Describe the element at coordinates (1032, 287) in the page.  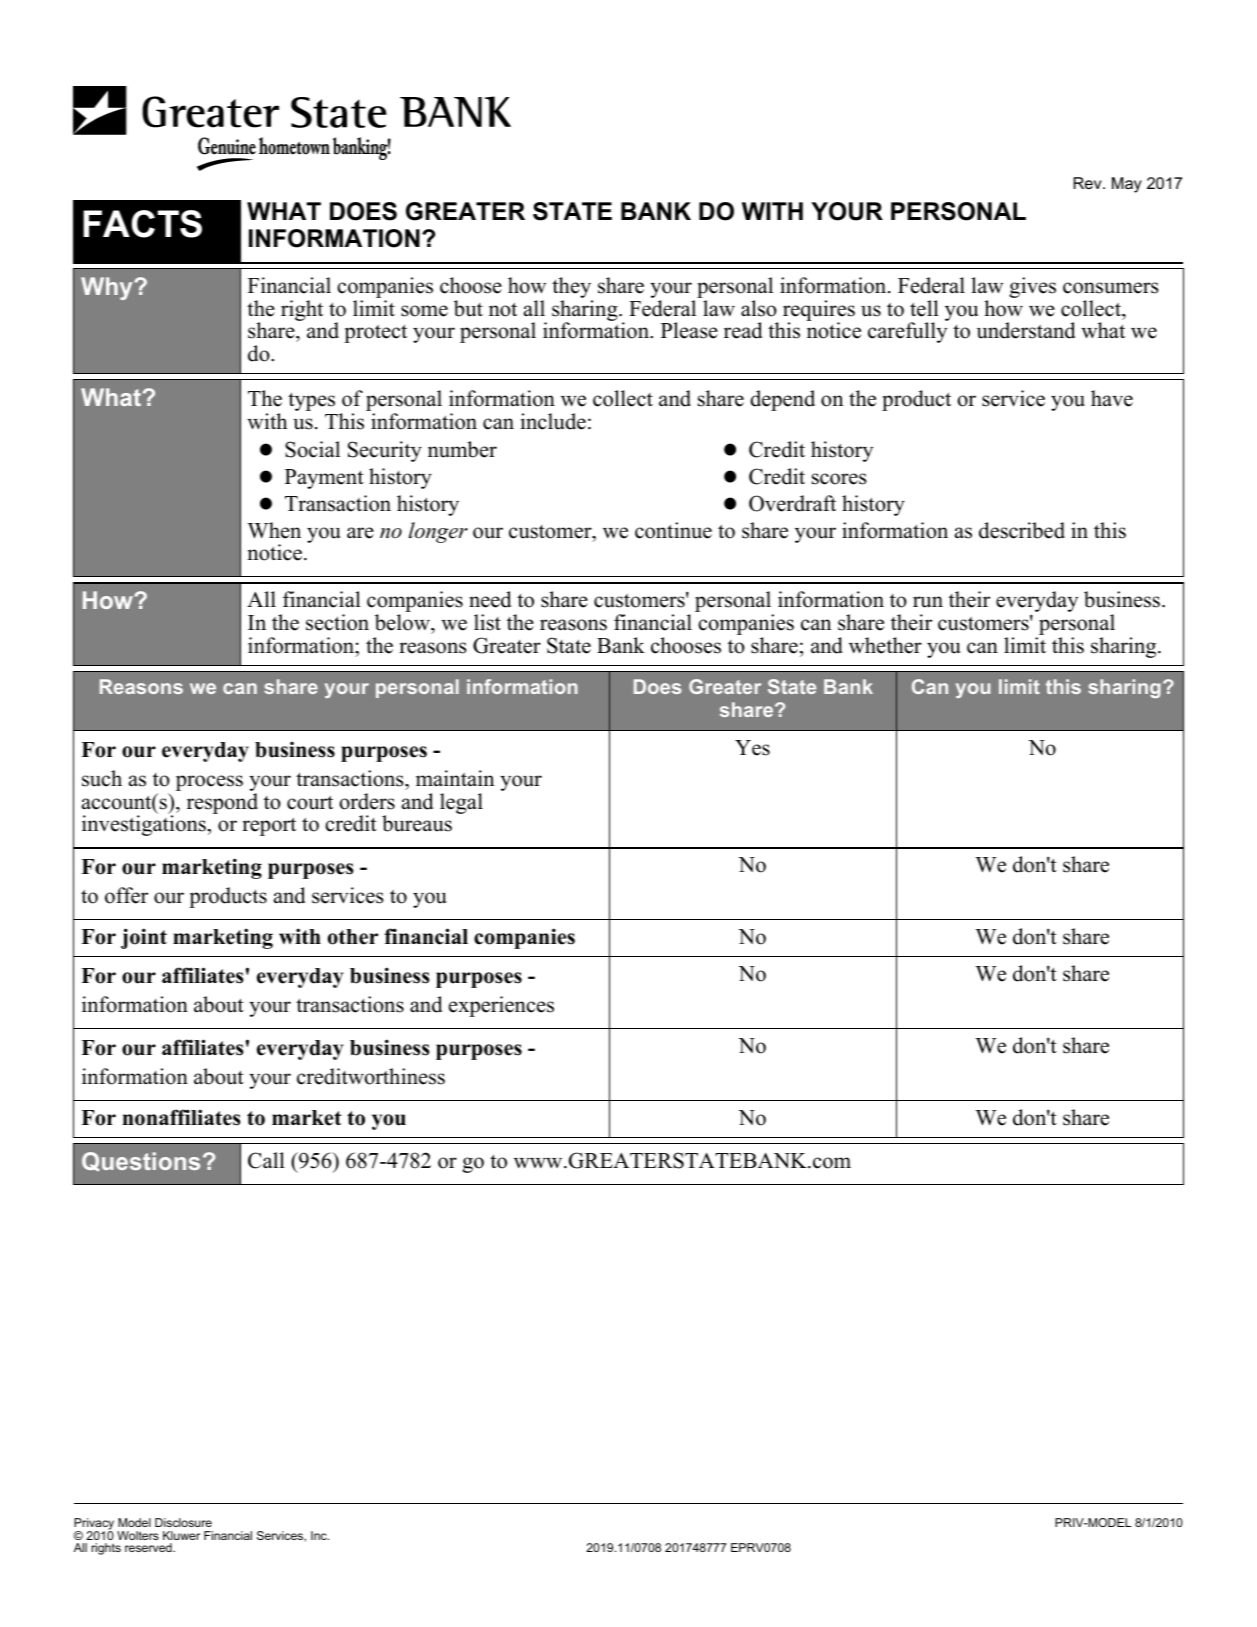
I see `gives` at that location.
